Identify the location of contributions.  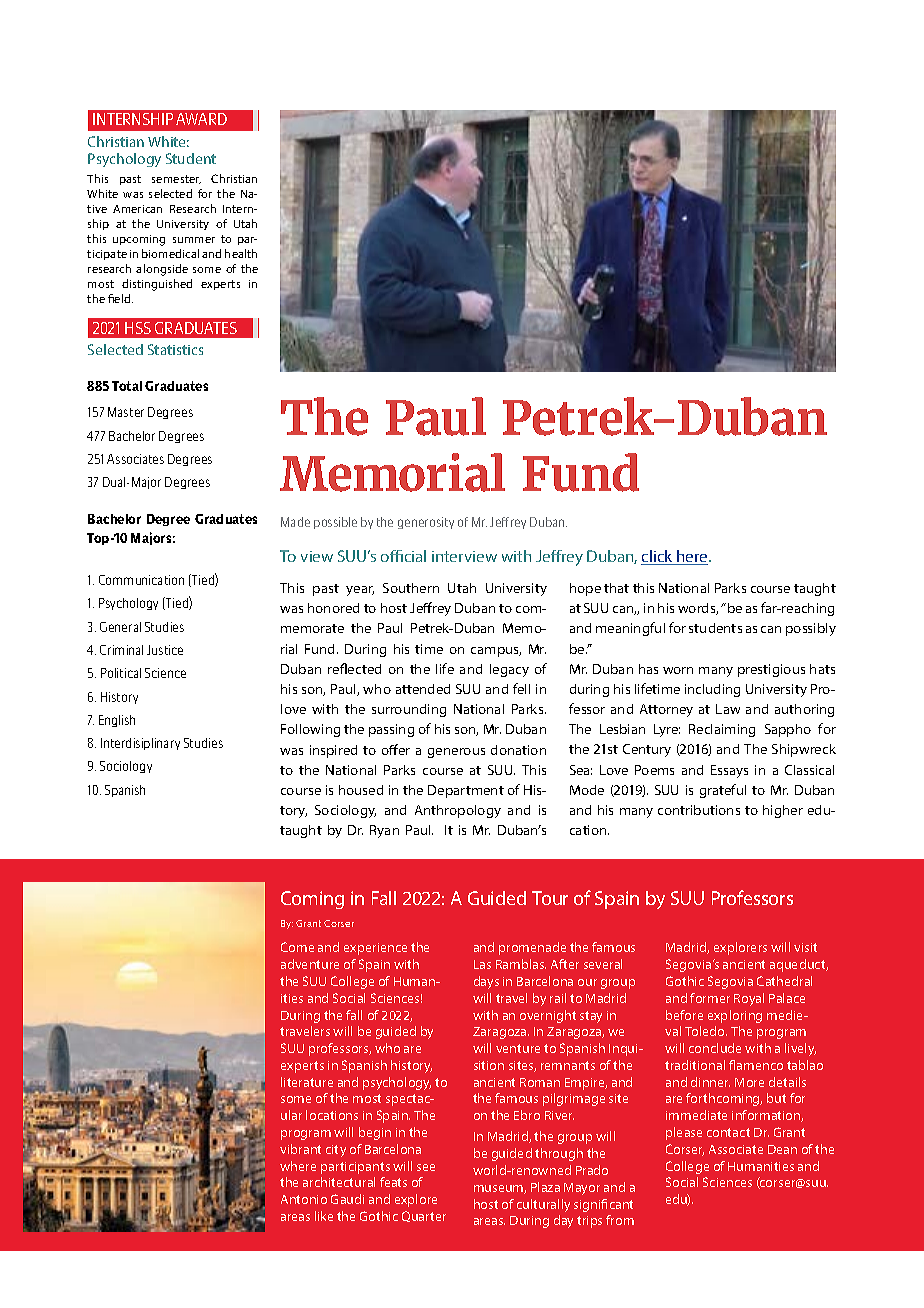
(699, 810).
